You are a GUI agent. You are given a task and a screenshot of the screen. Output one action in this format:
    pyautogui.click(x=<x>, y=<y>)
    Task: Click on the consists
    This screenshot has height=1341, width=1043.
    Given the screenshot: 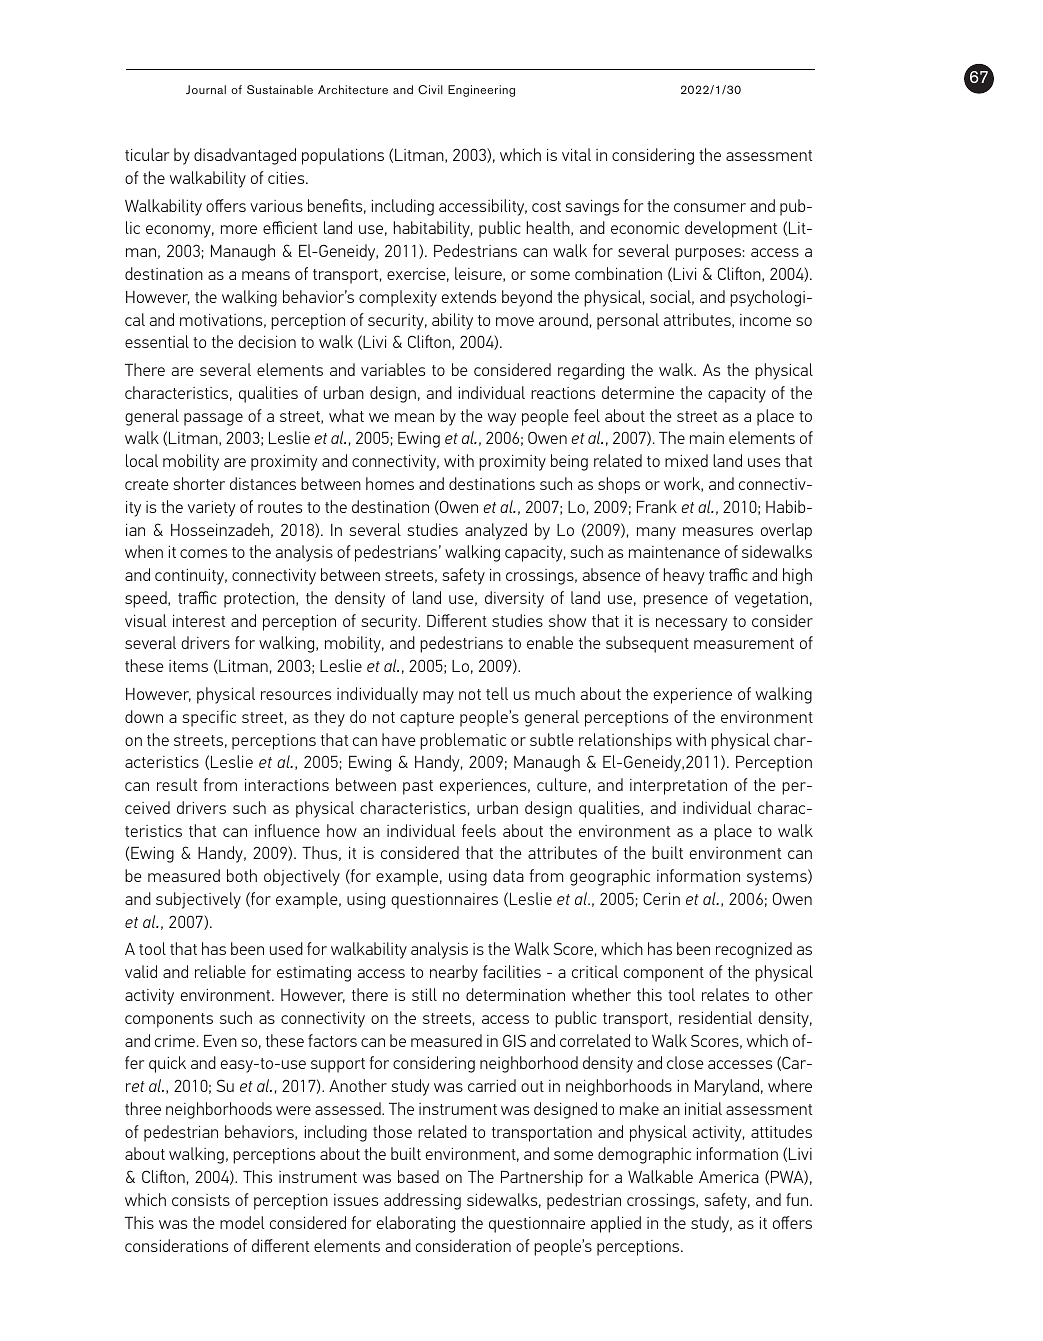 What is the action you would take?
    pyautogui.click(x=201, y=1200)
